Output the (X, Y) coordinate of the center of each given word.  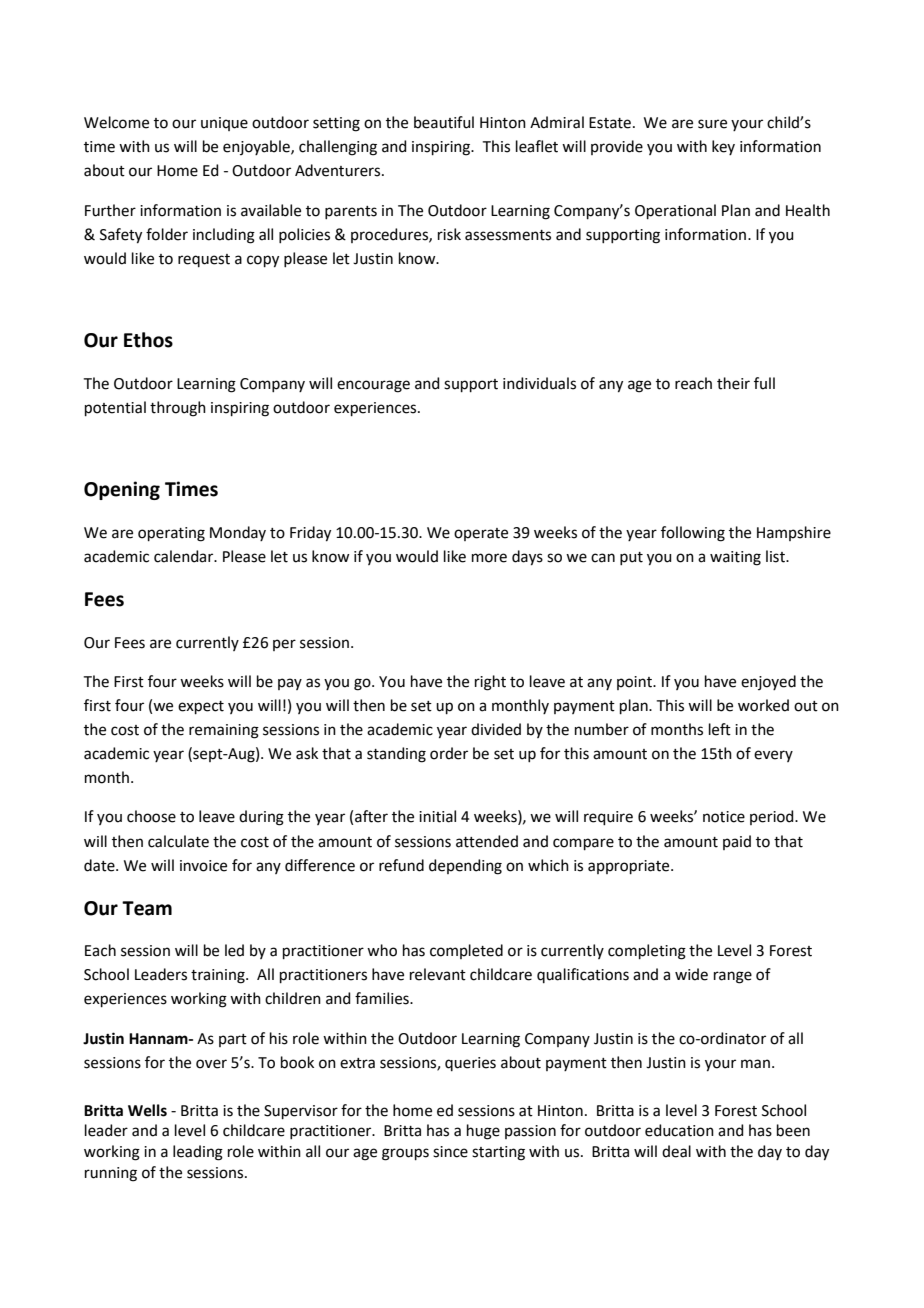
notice (724, 817)
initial (437, 816)
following (693, 534)
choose (151, 816)
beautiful (444, 122)
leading (198, 1153)
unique (224, 124)
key (723, 147)
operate (481, 534)
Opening (122, 490)
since (450, 1152)
